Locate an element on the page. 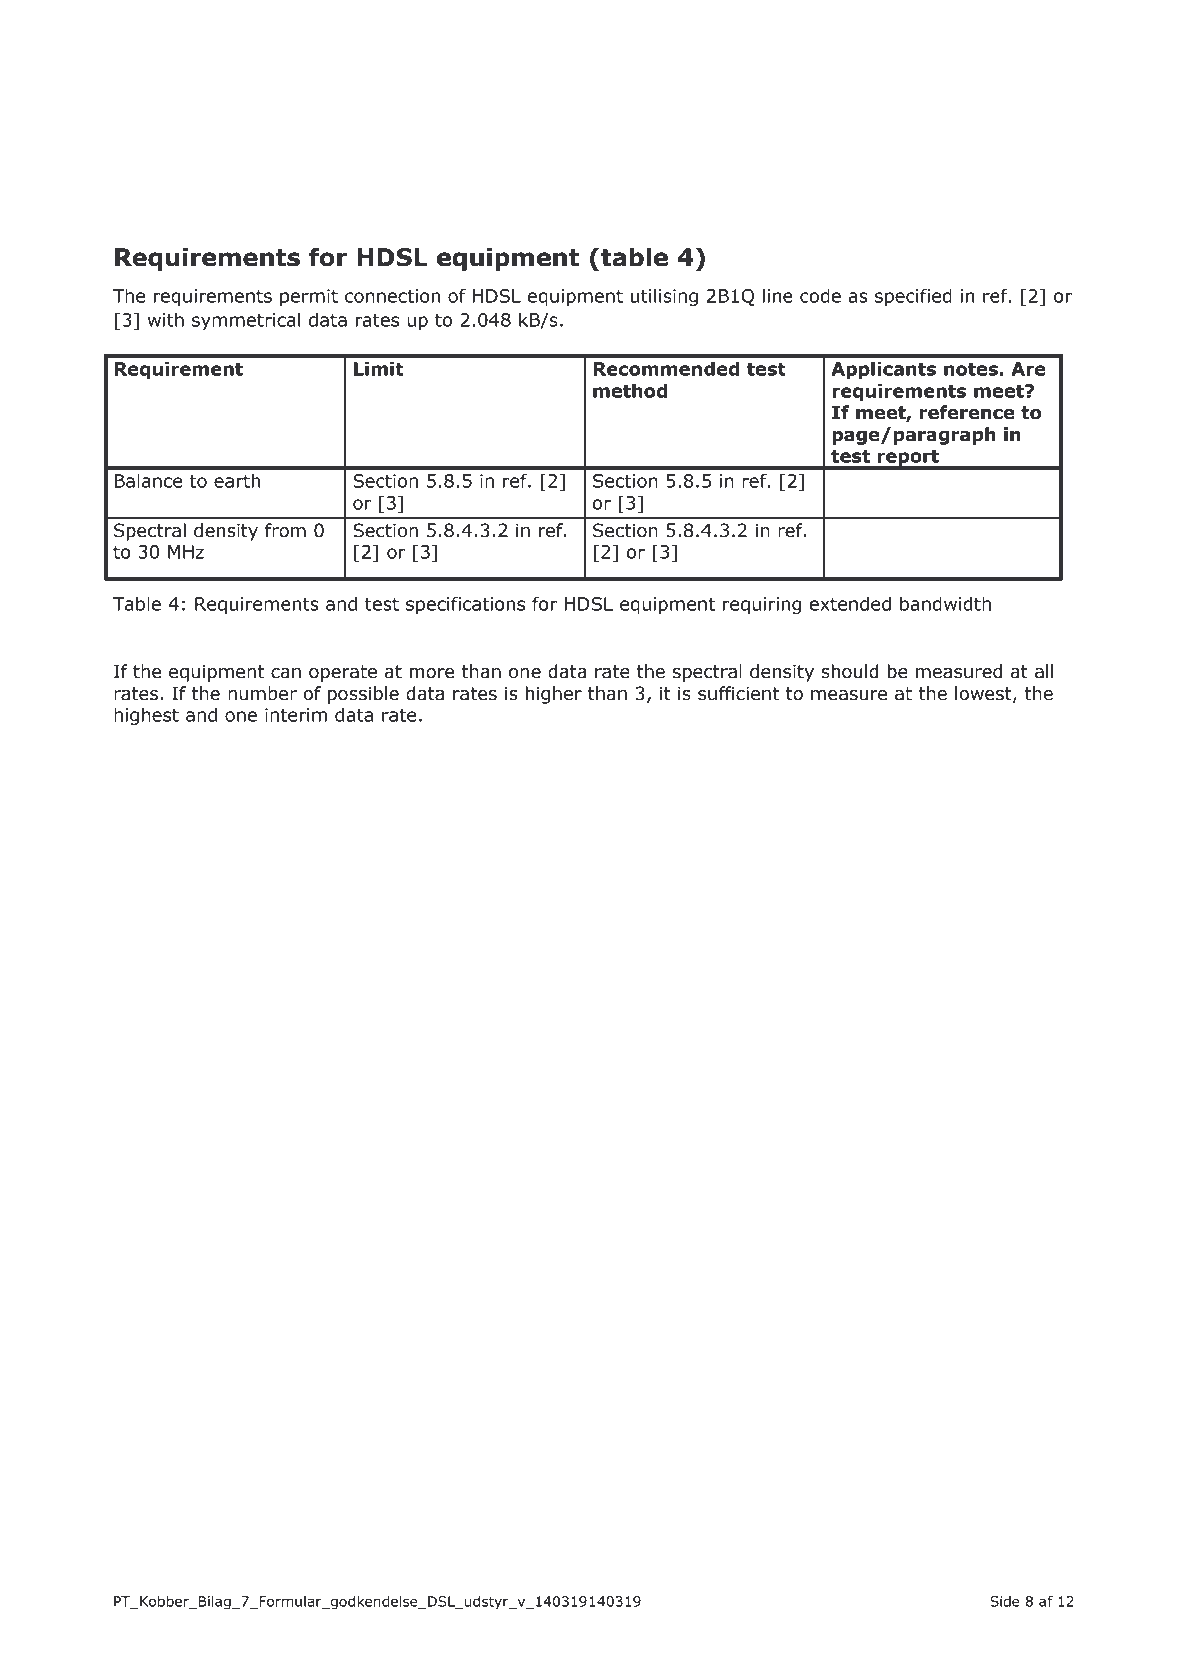 The image size is (1188, 1680). interim is located at coordinates (296, 715).
